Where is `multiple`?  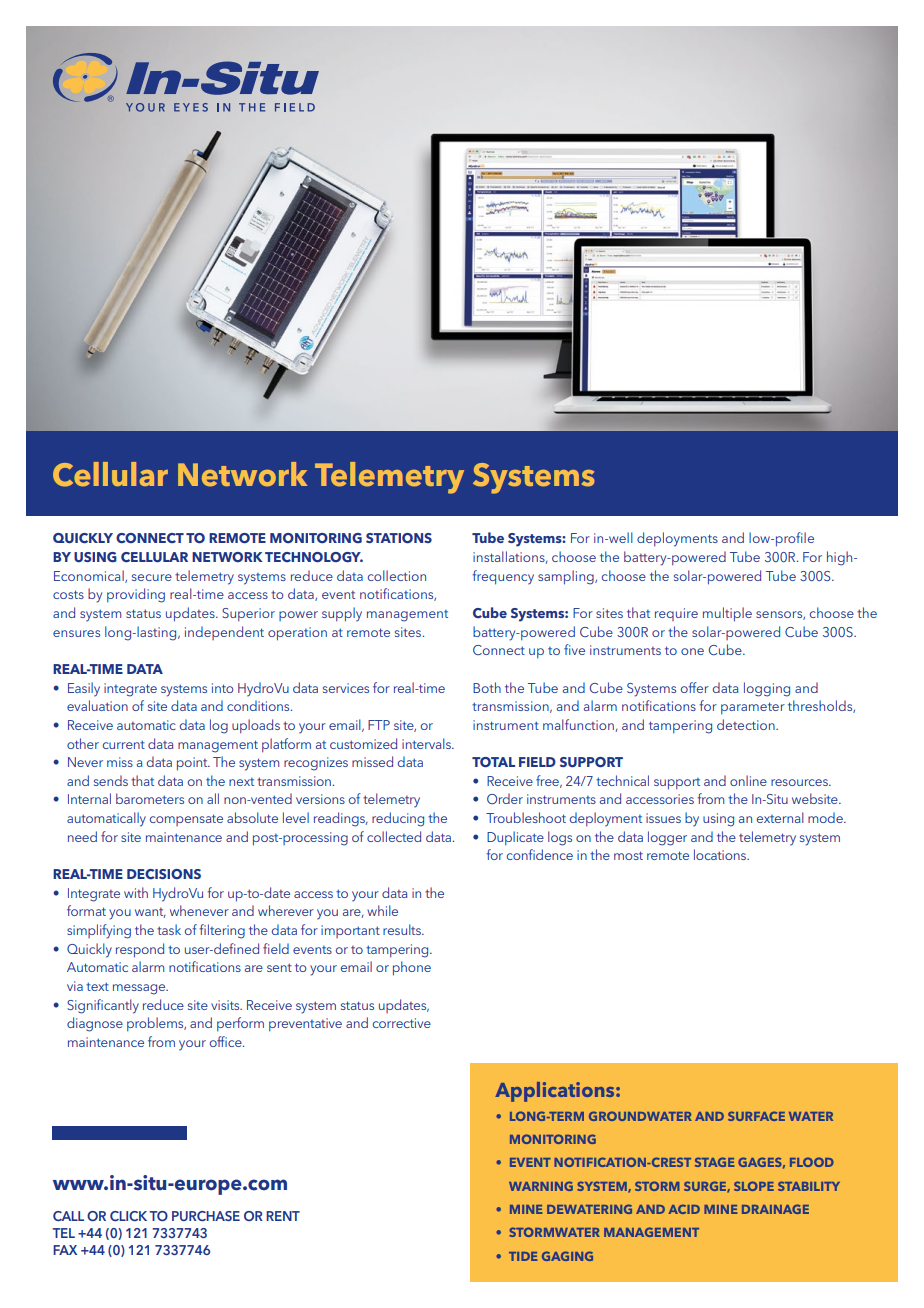
multiple is located at coordinates (727, 614).
